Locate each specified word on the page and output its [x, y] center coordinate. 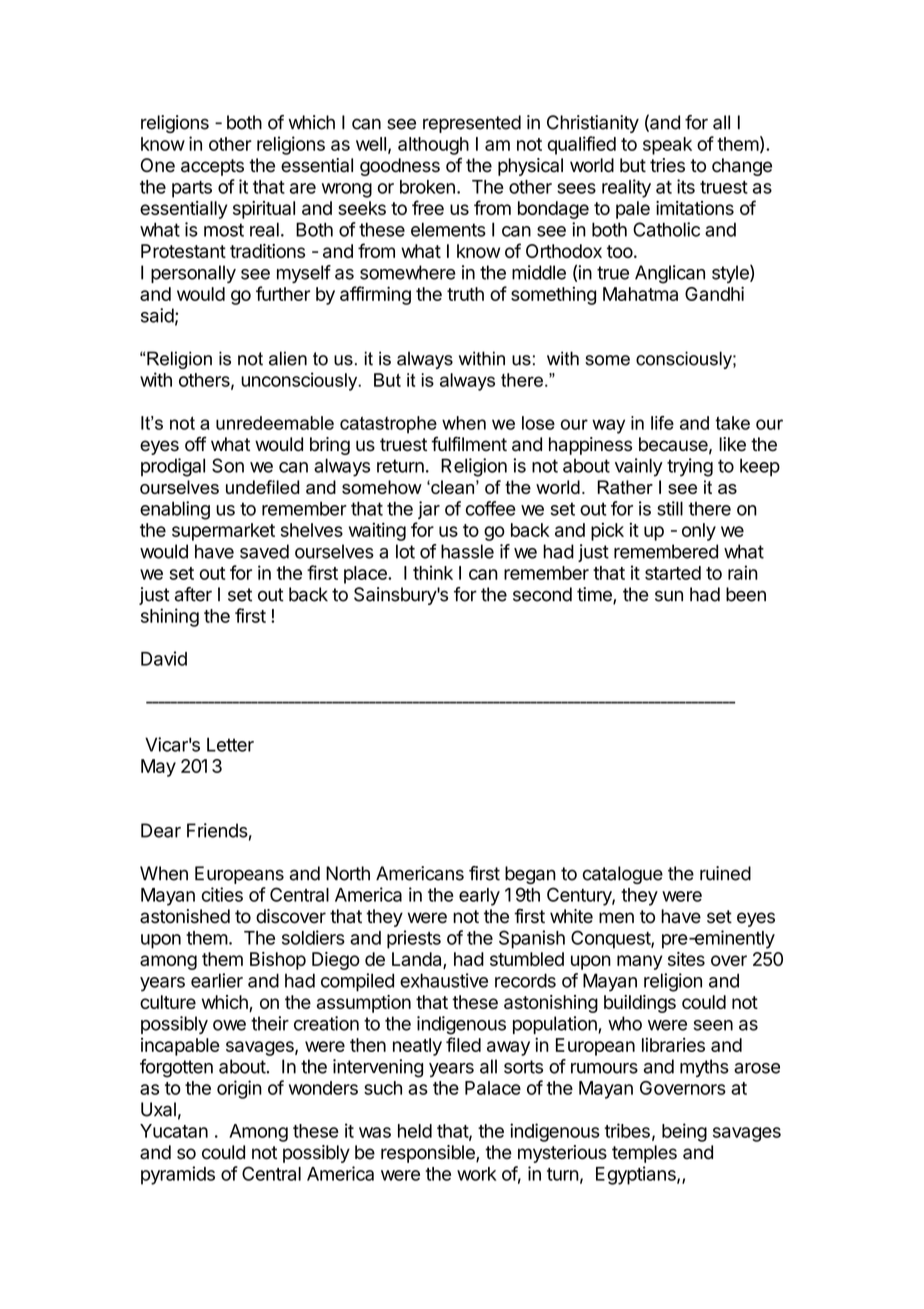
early [479, 897]
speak [667, 146]
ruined [725, 873]
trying [690, 467]
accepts [212, 167]
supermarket [223, 532]
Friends [217, 830]
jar [429, 510]
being [684, 1132]
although [433, 146]
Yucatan [174, 1131]
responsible [429, 1154]
